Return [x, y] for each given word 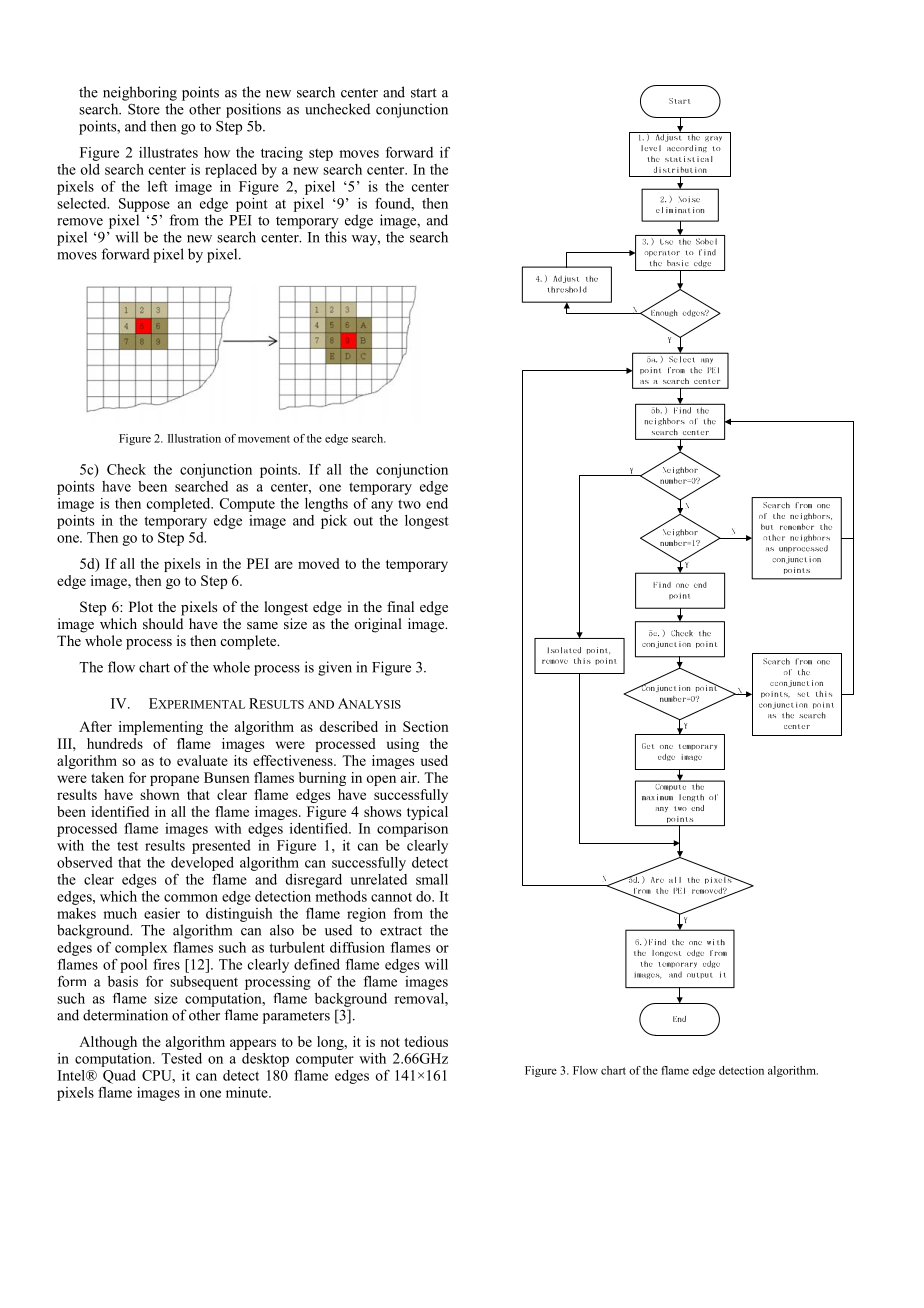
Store [144, 109]
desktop [265, 1060]
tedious [426, 1041]
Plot [141, 606]
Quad [119, 1077]
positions [253, 110]
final [400, 606]
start [424, 93]
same [262, 625]
